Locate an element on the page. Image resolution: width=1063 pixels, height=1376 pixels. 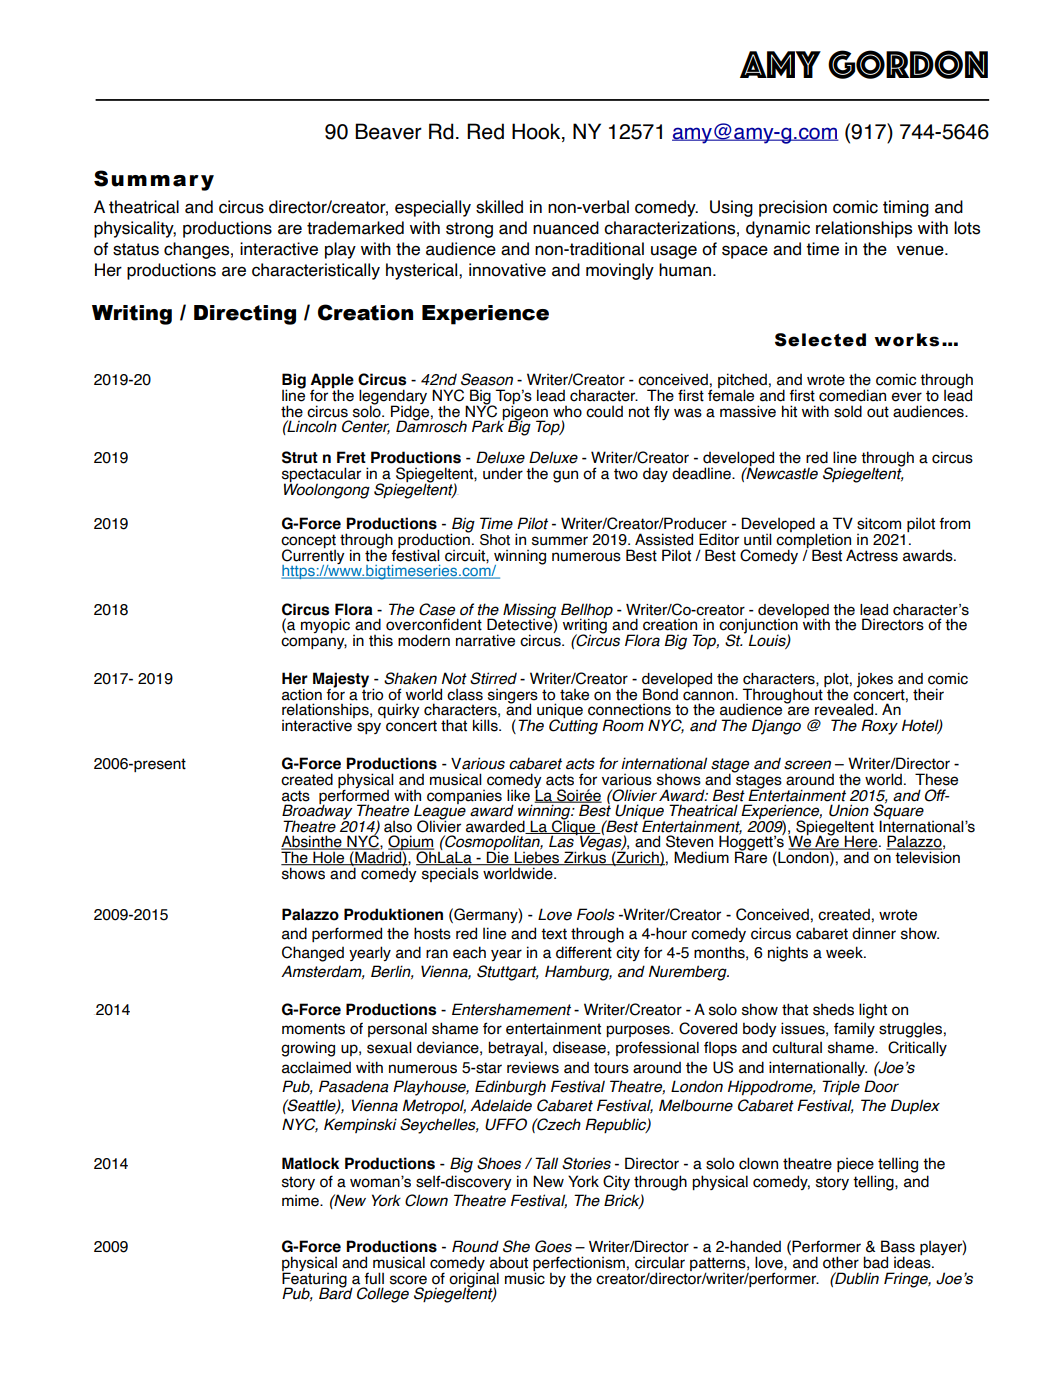
gun is located at coordinates (565, 476).
